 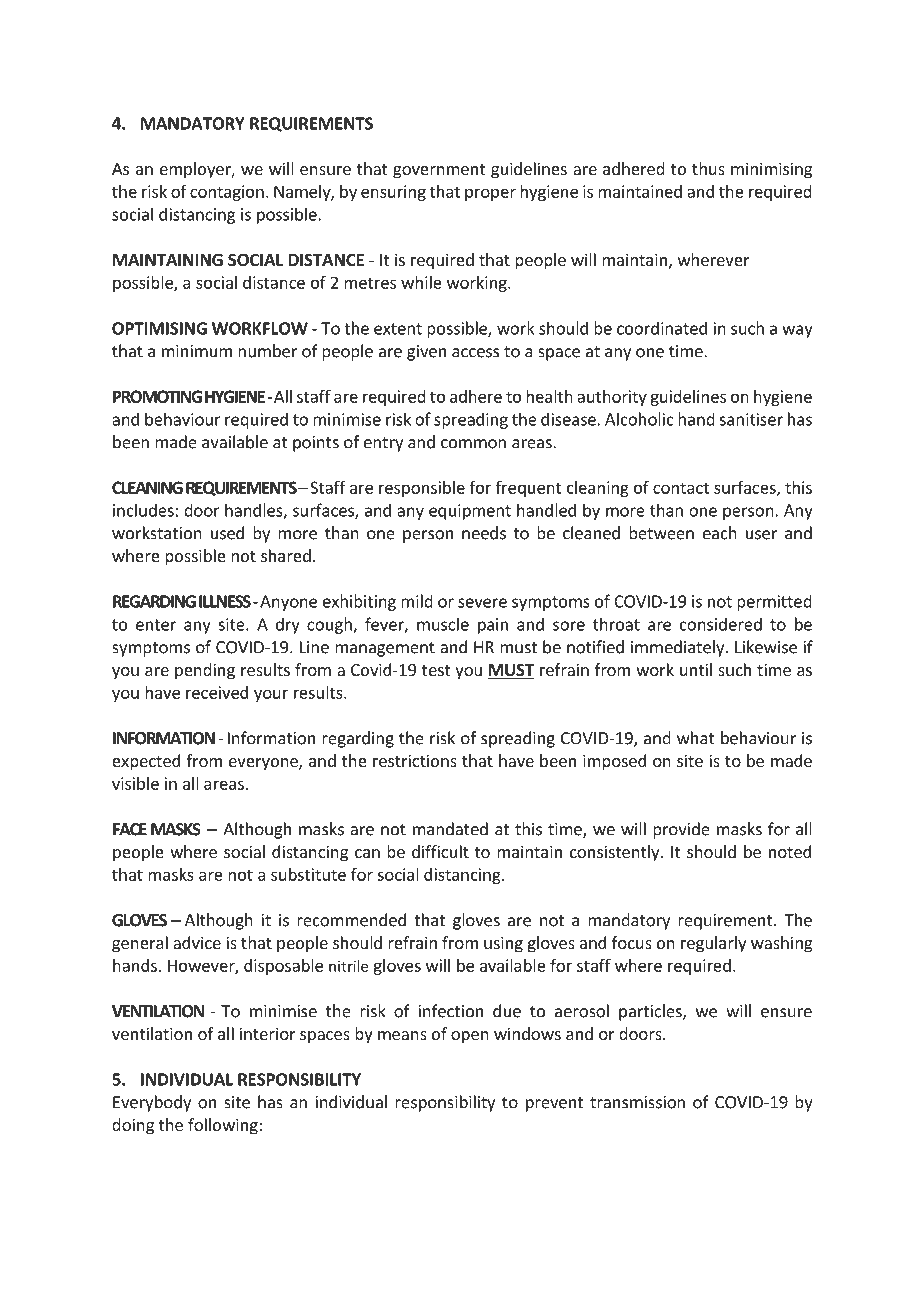 What do you see at coordinates (708, 168) in the screenshot?
I see `thus` at bounding box center [708, 168].
